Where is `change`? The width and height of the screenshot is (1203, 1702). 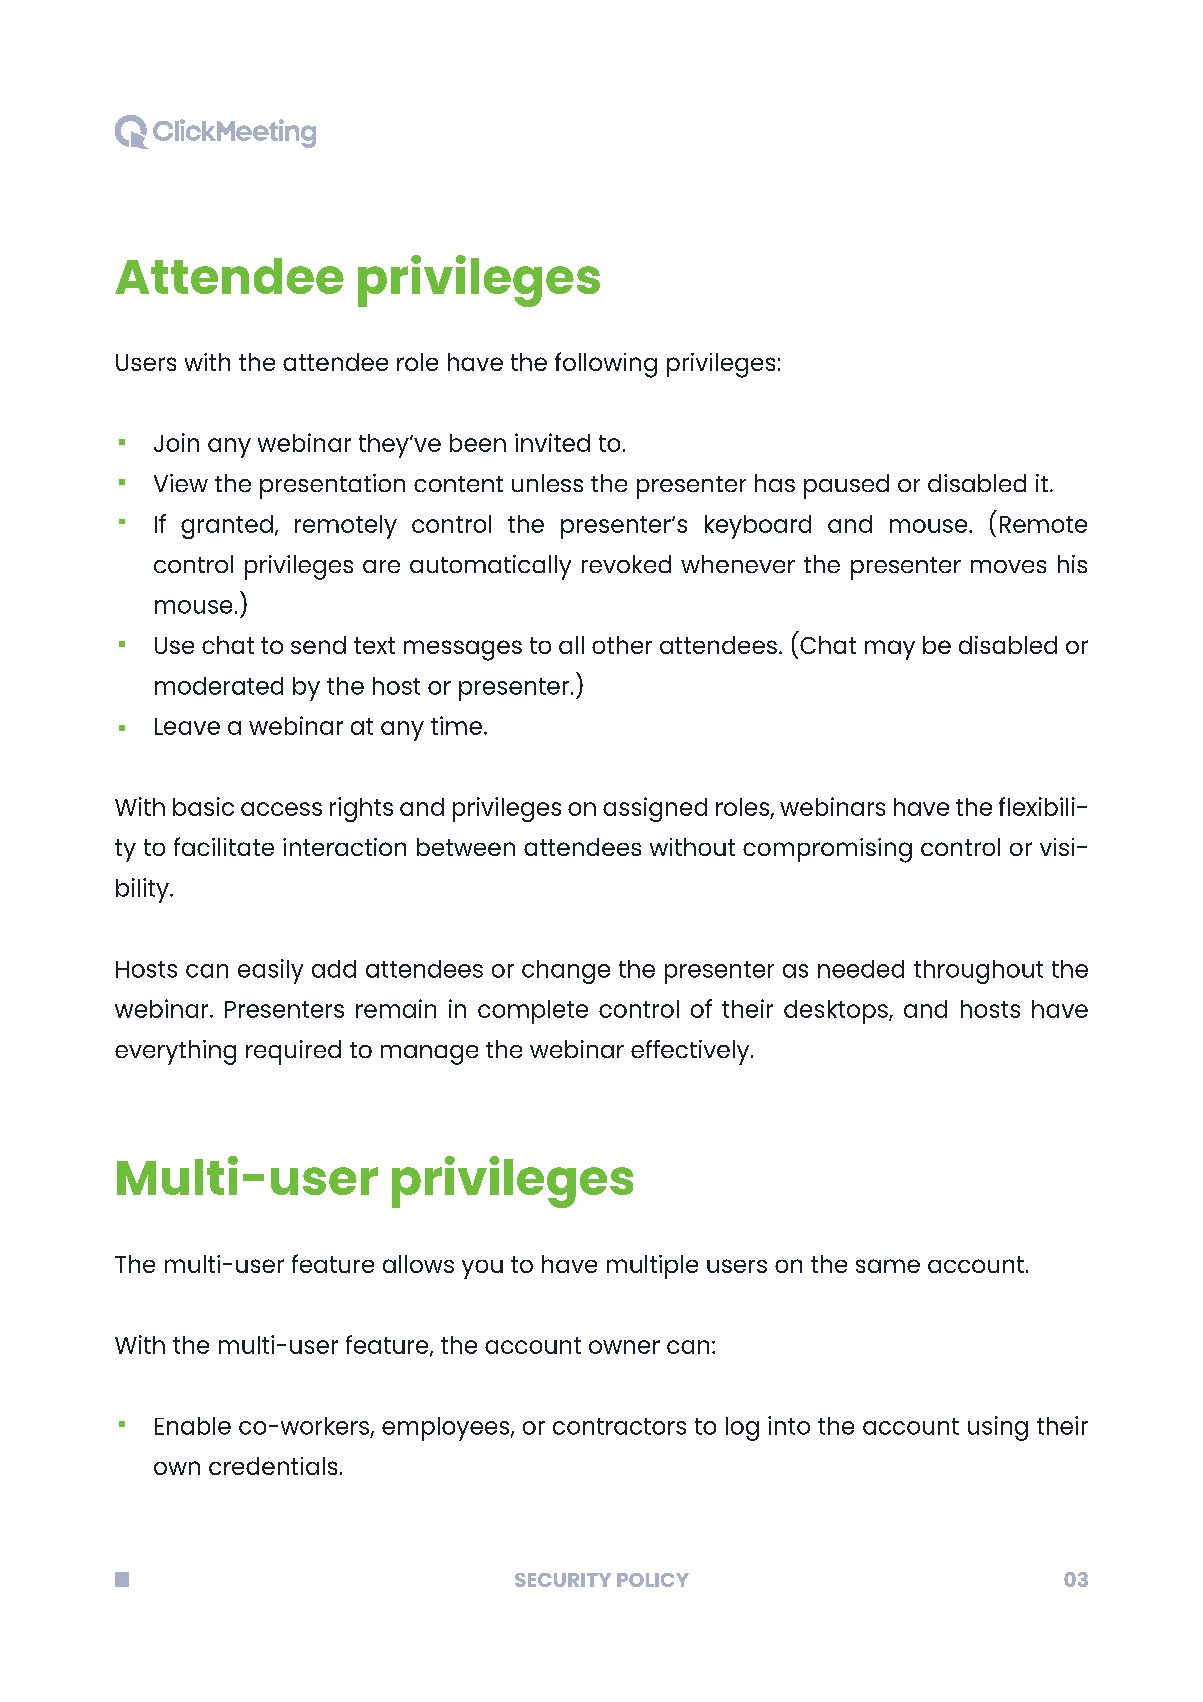
change is located at coordinates (566, 972).
